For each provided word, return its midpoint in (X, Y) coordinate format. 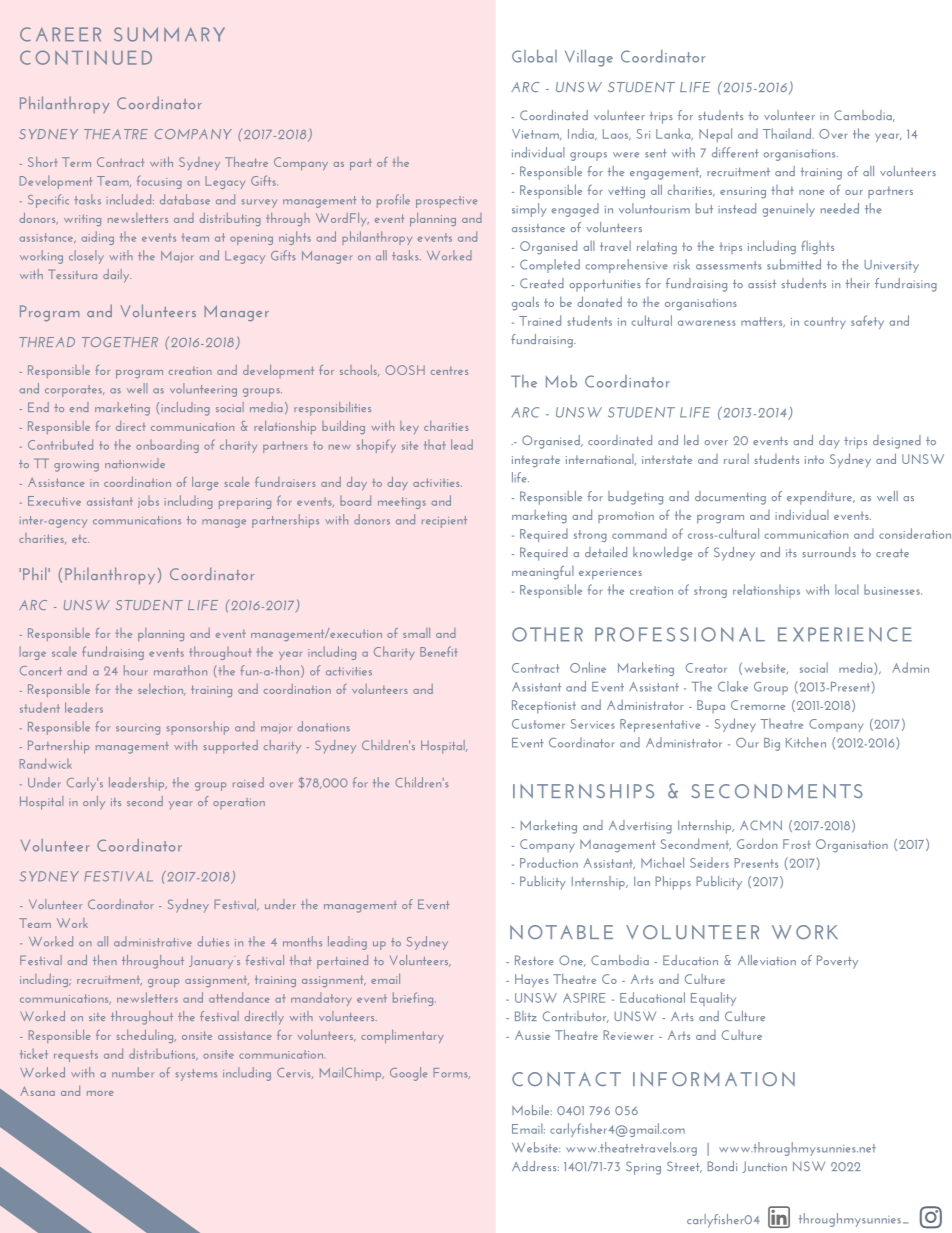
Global (534, 56)
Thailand (787, 133)
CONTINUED (86, 57)
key (409, 427)
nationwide (135, 463)
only (94, 803)
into (814, 459)
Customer (538, 724)
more (100, 1093)
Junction (764, 1167)
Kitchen (806, 742)
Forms (451, 1073)
